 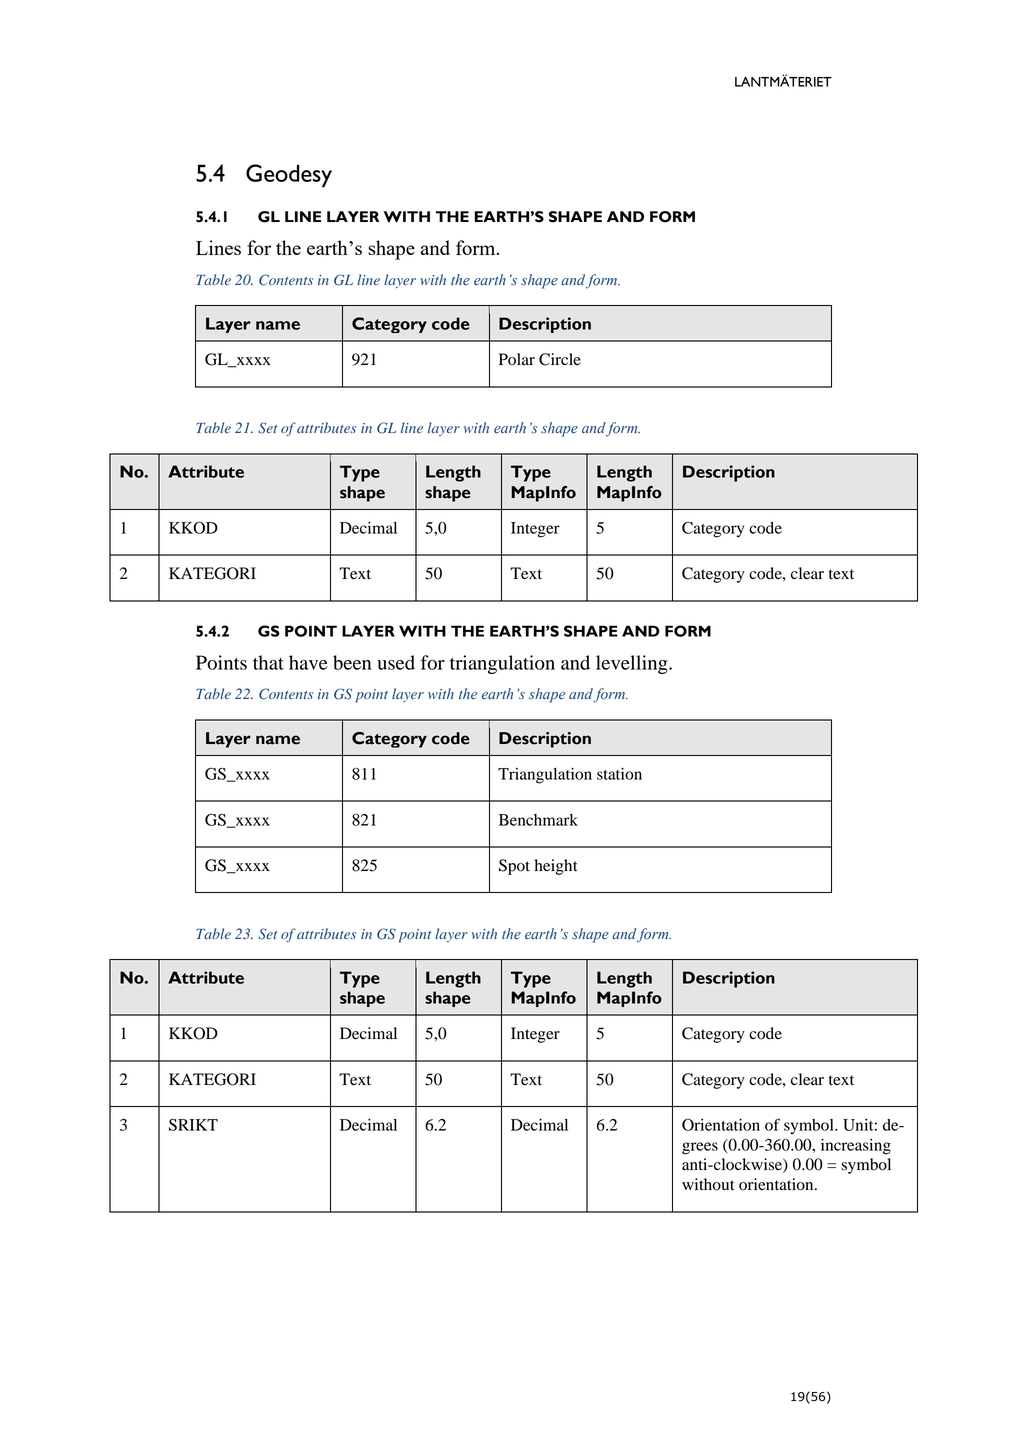 I want to click on Benchmark, so click(x=538, y=820).
